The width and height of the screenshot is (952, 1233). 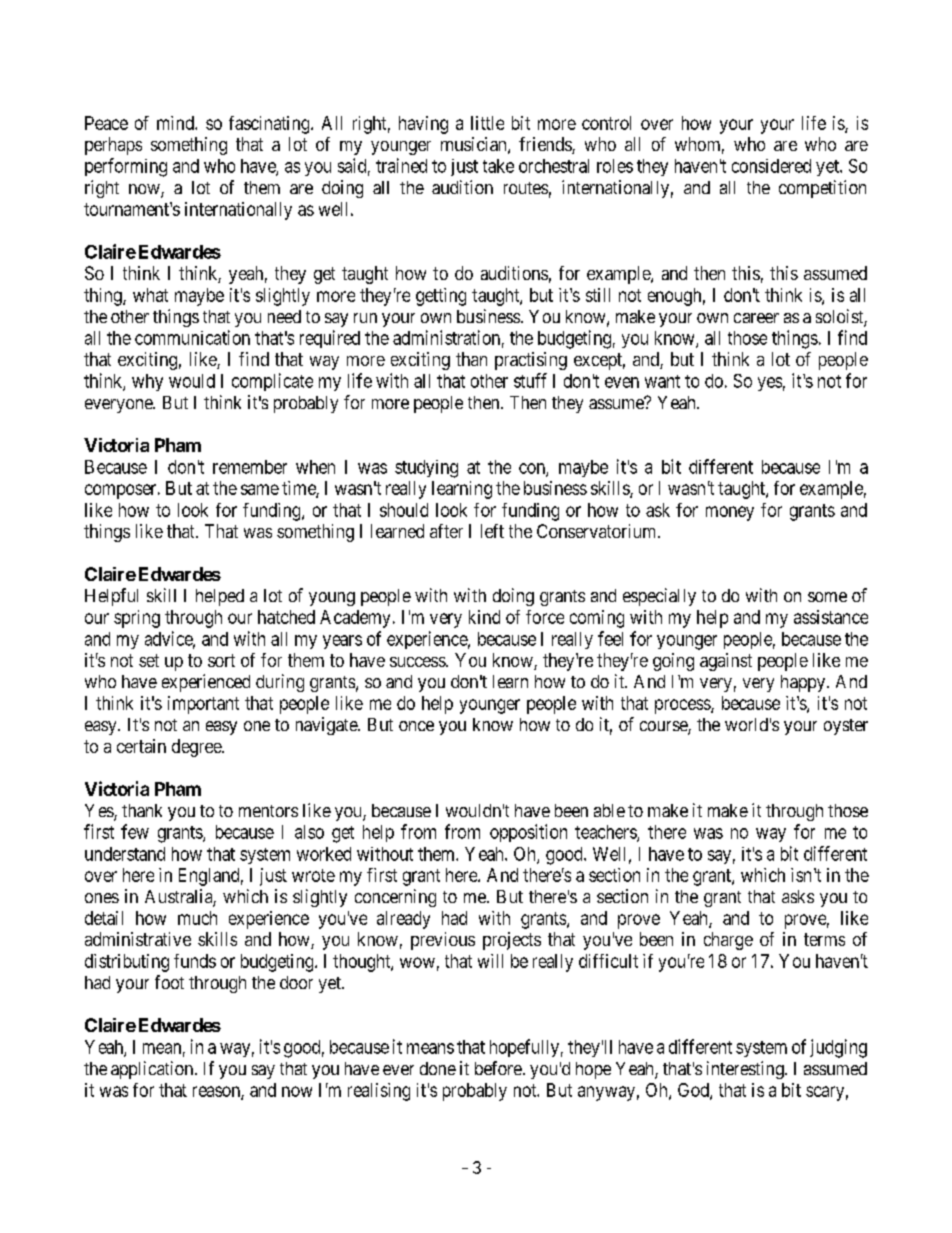 What do you see at coordinates (147, 382) in the screenshot?
I see `why` at bounding box center [147, 382].
